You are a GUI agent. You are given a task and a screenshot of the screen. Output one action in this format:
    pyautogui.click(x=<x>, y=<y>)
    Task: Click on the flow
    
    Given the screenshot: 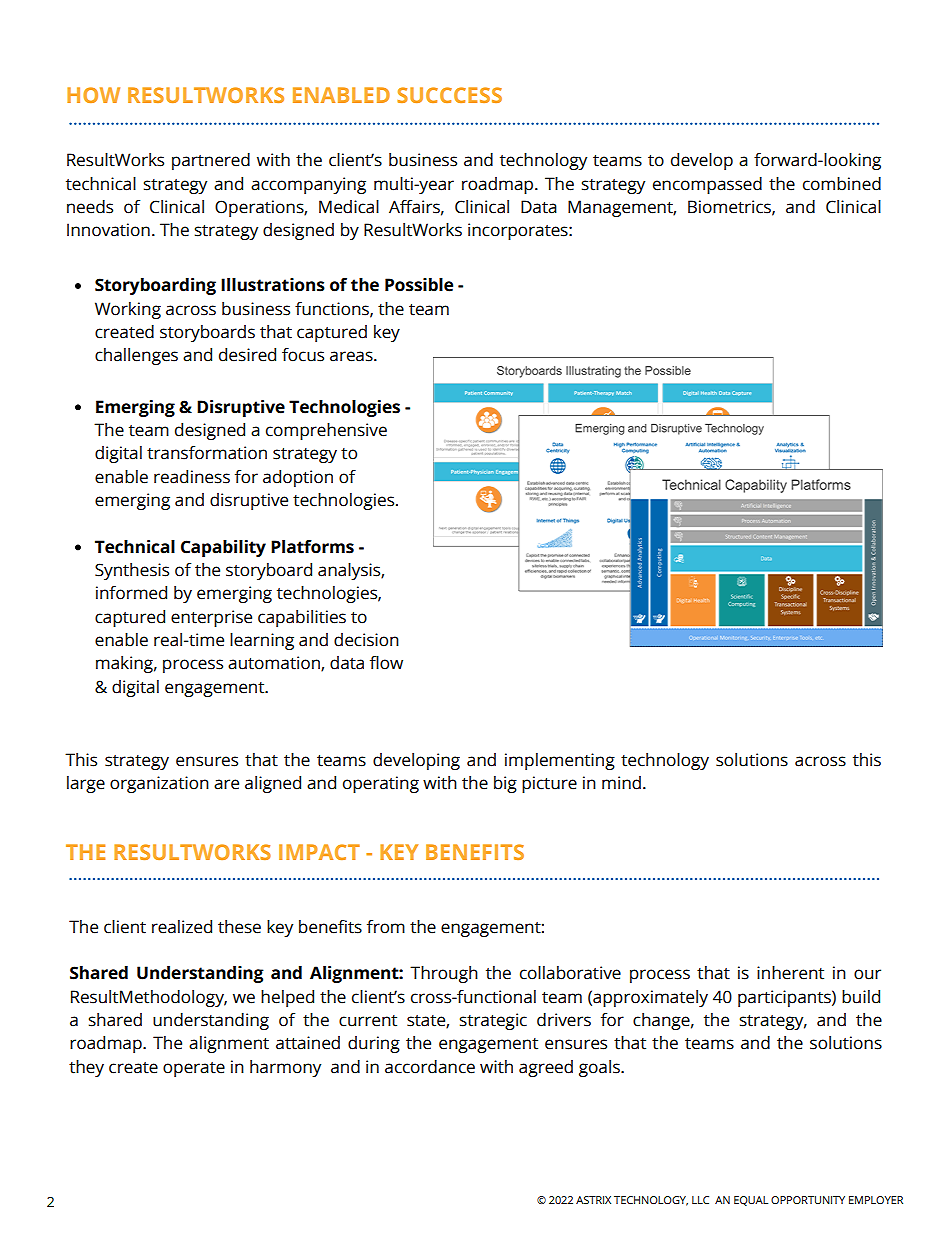 What is the action you would take?
    pyautogui.click(x=386, y=663)
